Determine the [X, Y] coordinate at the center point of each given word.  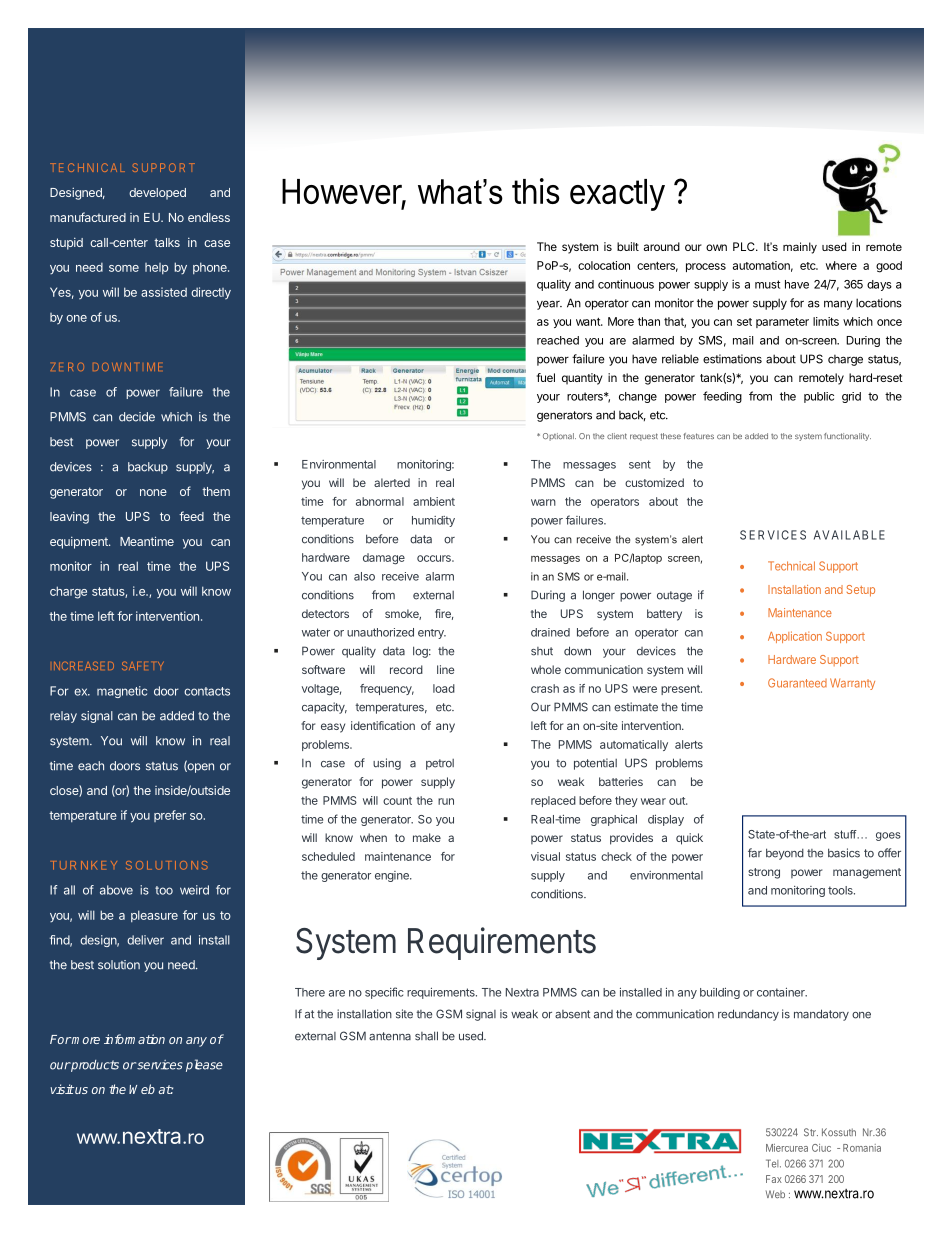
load [444, 688]
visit [62, 1089]
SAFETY [143, 666]
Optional [559, 437]
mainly [800, 248]
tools [841, 890]
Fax [774, 1179]
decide [137, 417]
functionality [847, 437]
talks [167, 242]
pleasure [154, 916]
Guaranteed [797, 683]
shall [426, 1036]
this [536, 191]
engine [393, 876]
